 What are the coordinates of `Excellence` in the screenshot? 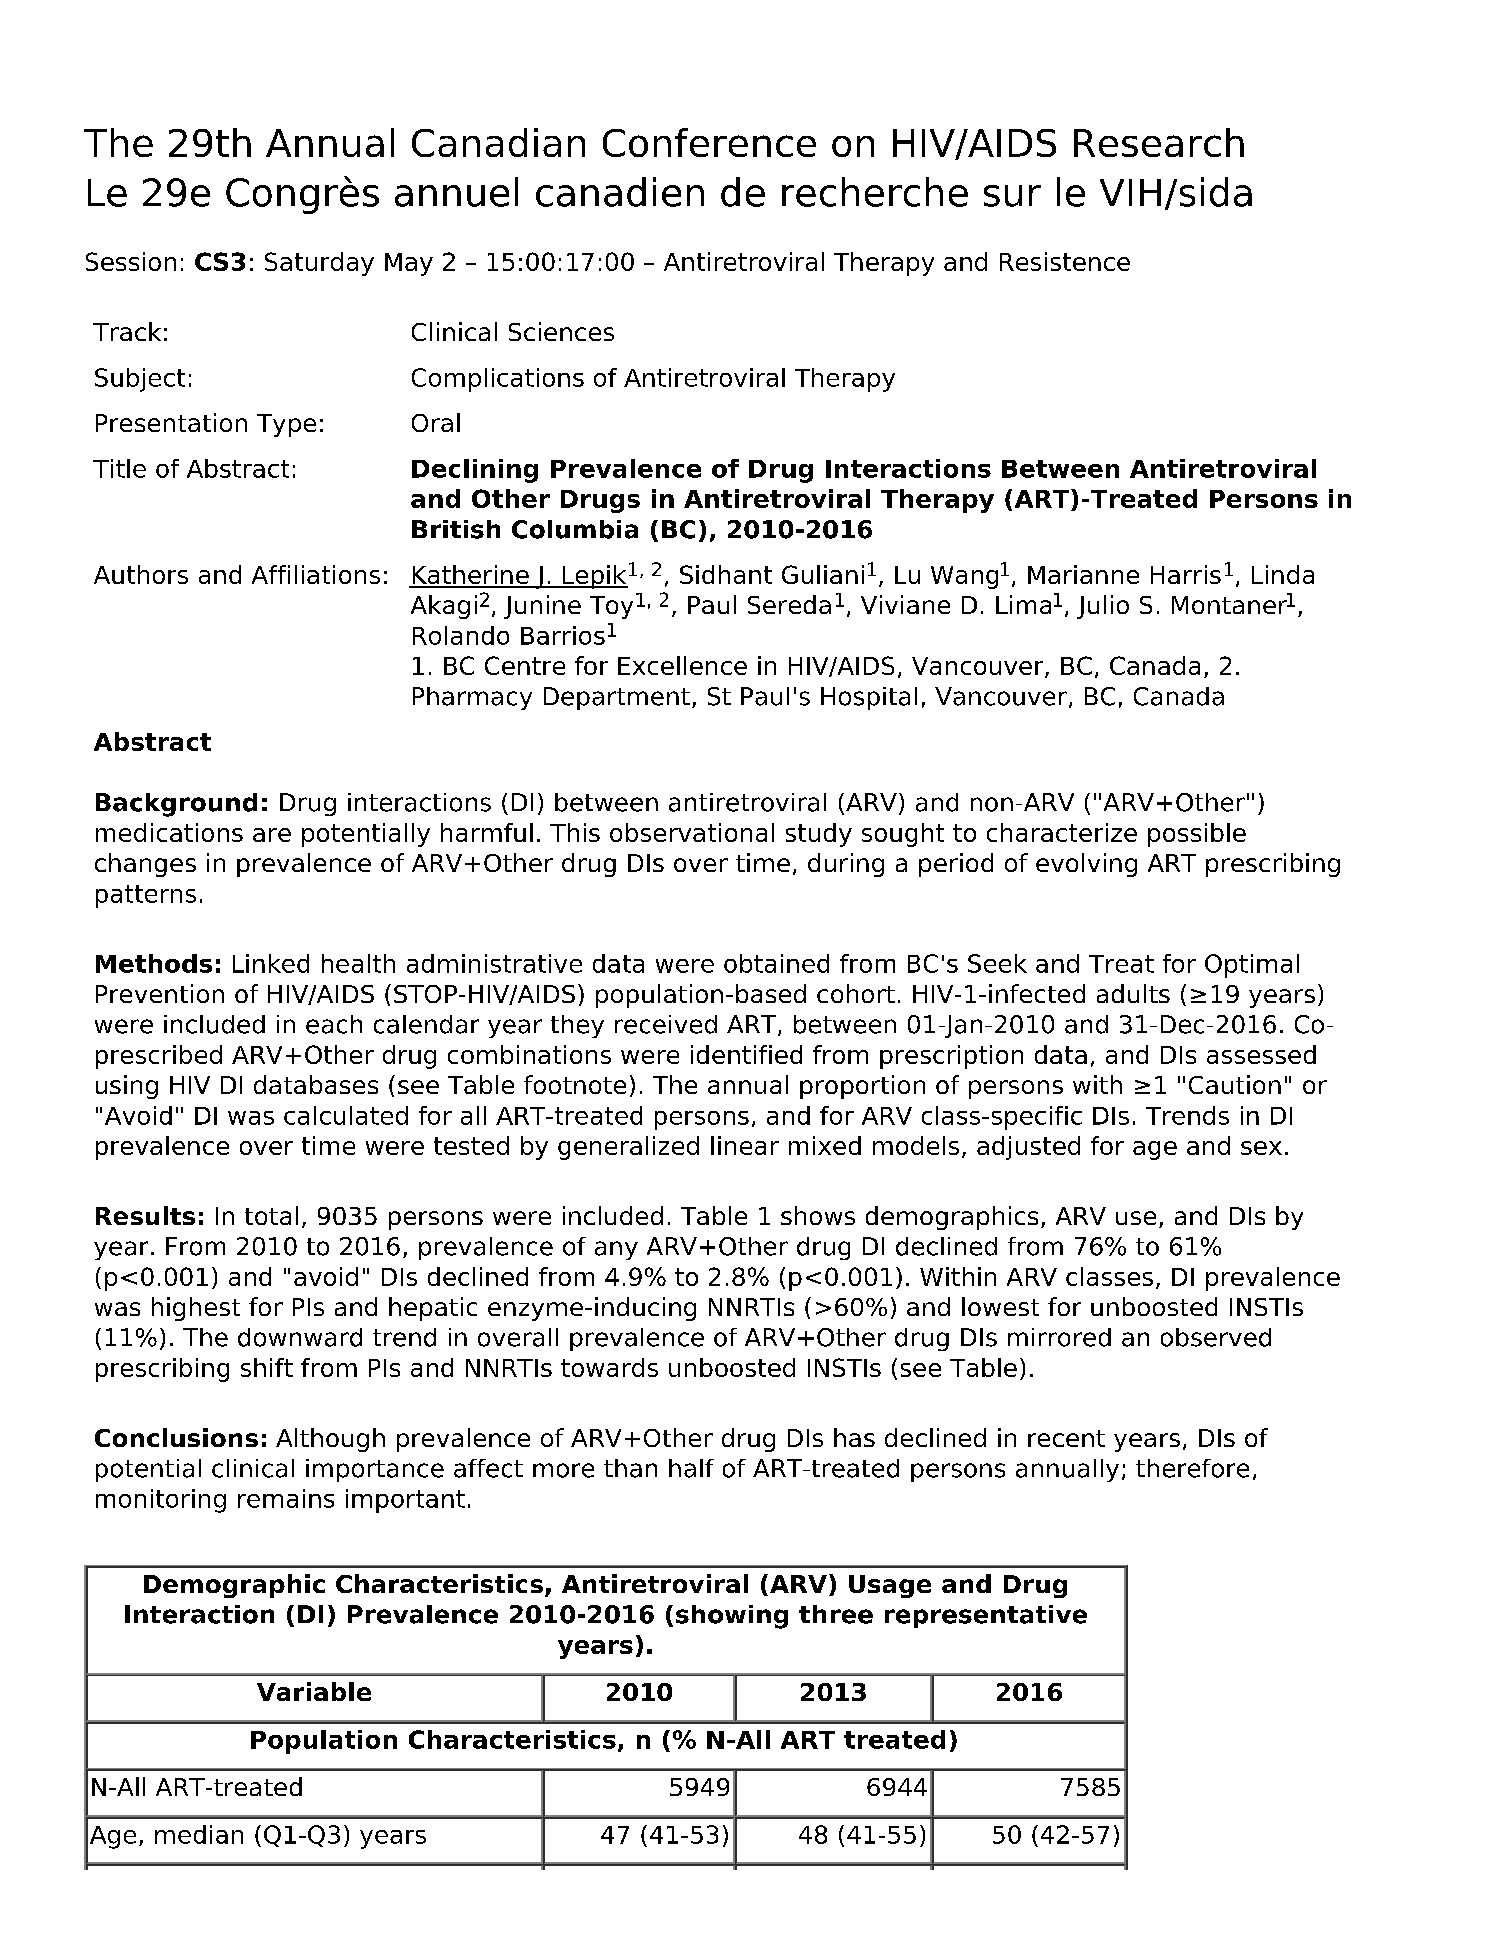 It's located at (682, 665).
